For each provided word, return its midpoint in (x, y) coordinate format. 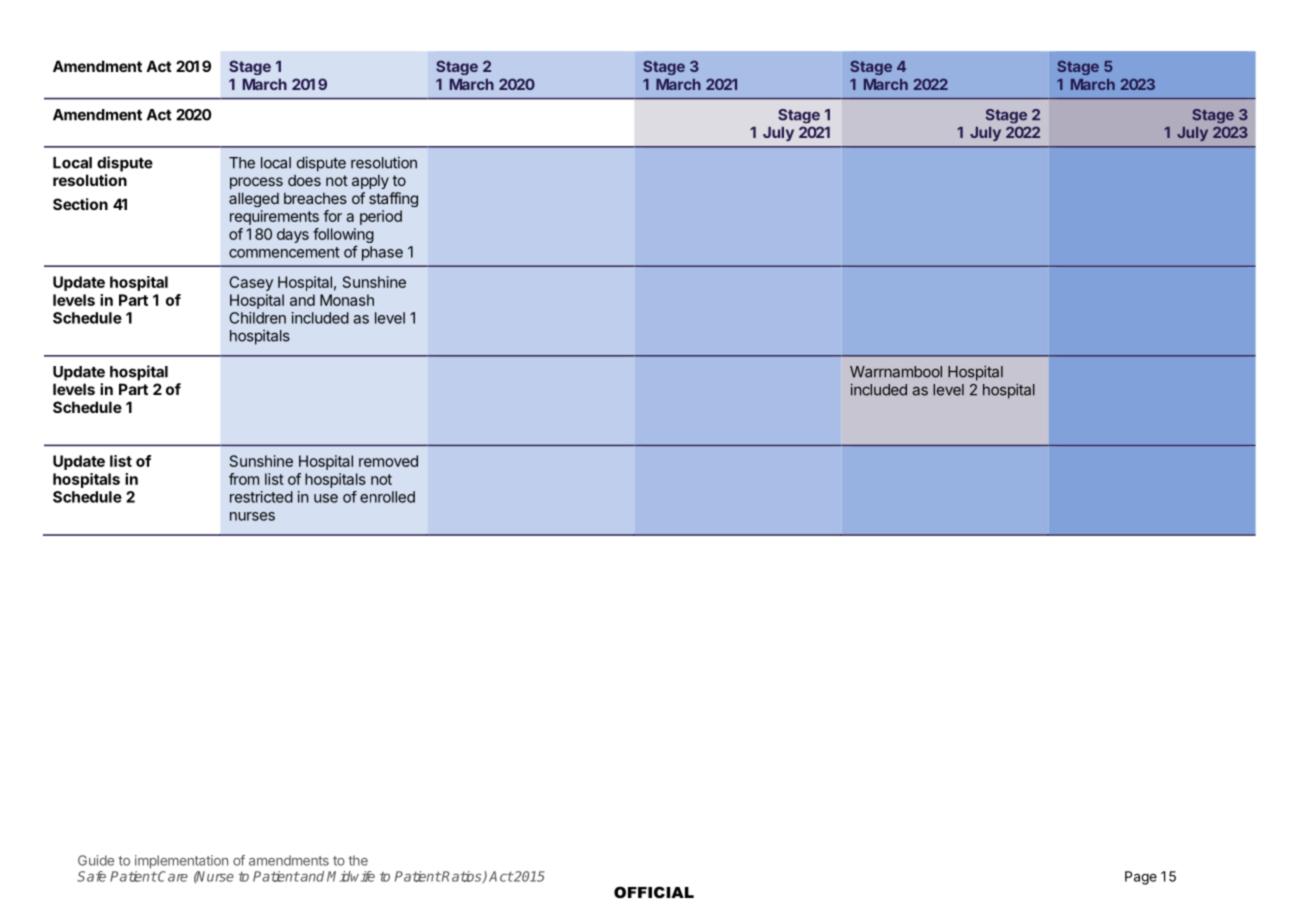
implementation (181, 862)
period (381, 217)
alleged (254, 199)
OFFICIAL (654, 892)
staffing (393, 199)
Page (1141, 878)
